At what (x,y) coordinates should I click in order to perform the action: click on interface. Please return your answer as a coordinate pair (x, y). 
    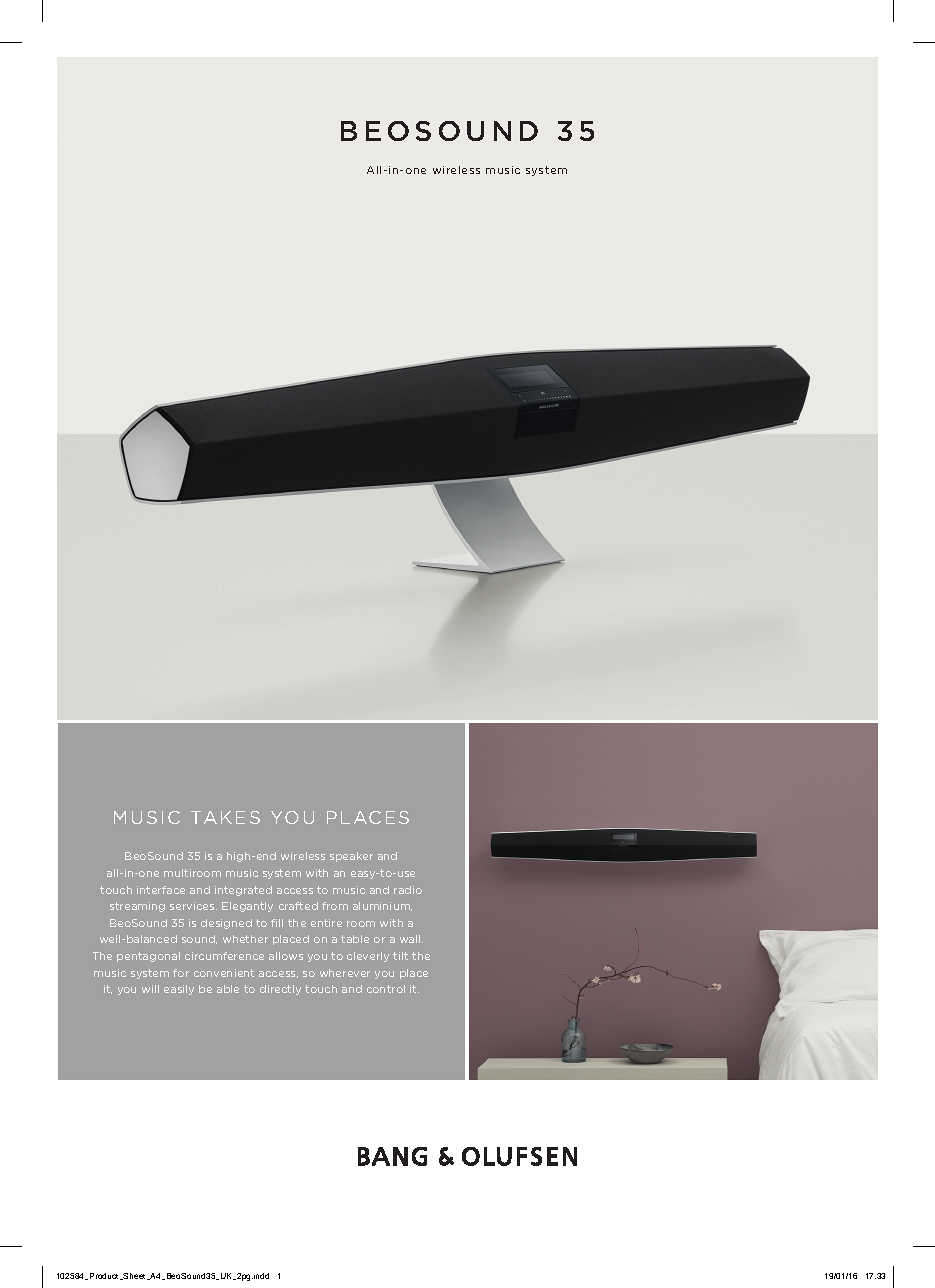
    Looking at the image, I should click on (161, 890).
